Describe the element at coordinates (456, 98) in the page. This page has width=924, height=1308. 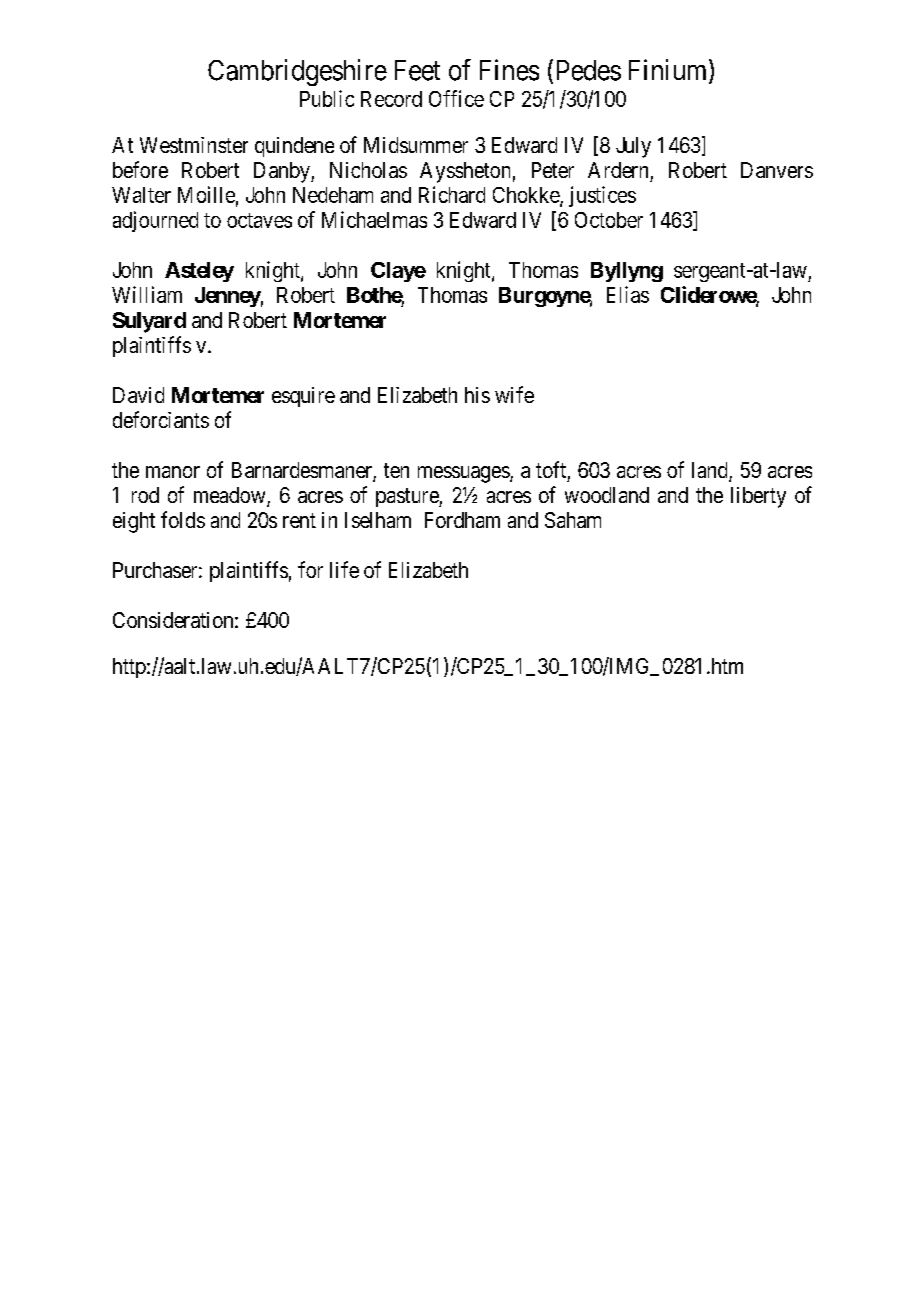
I see `Office` at that location.
